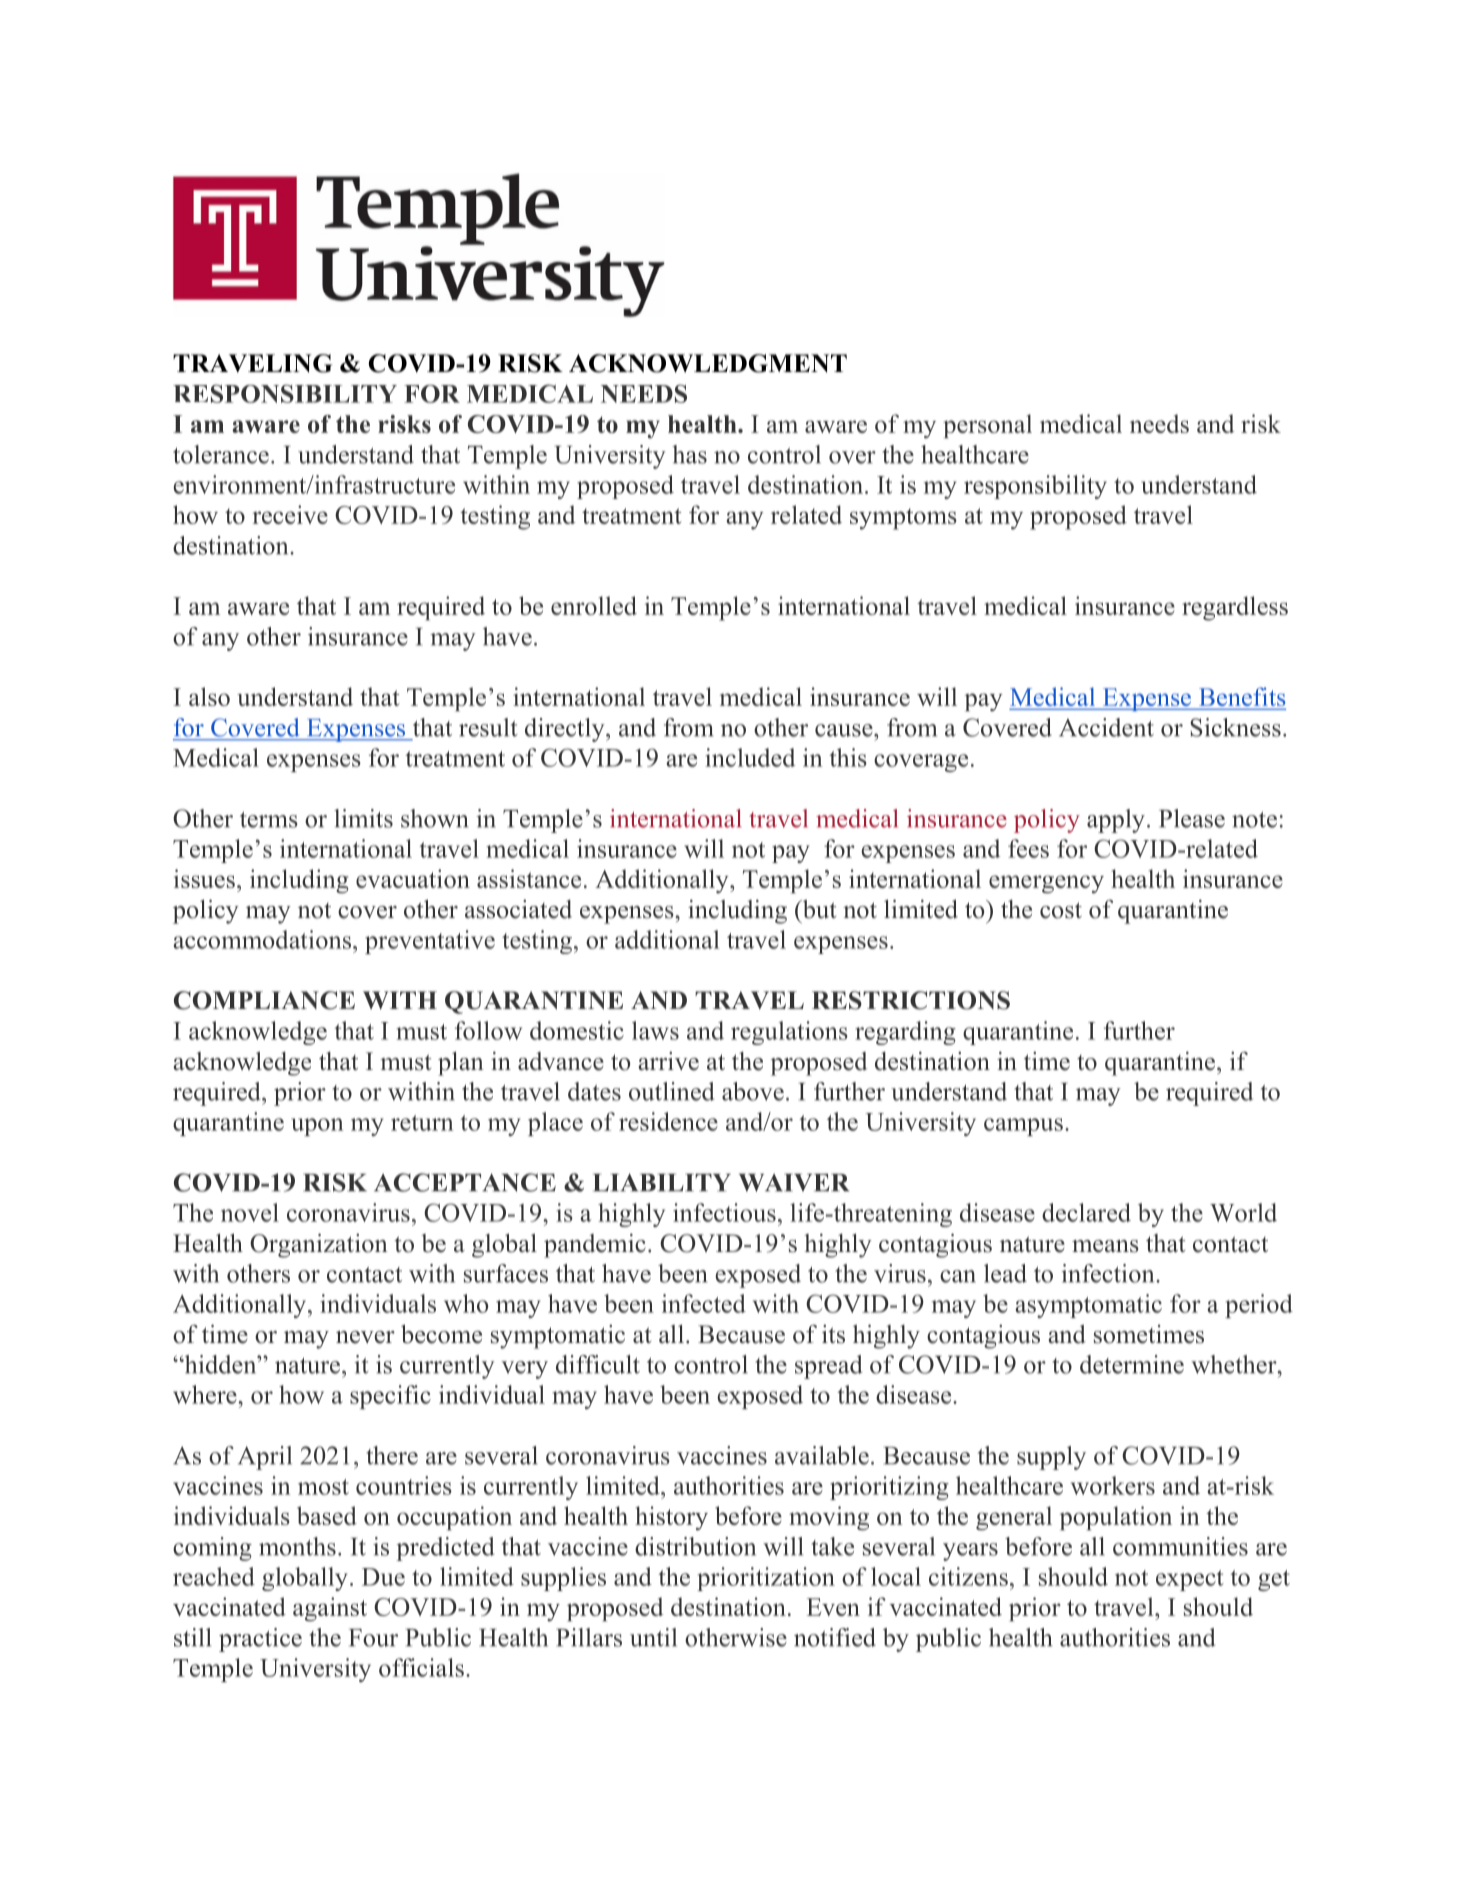 This page has height=1901, width=1469. Describe the element at coordinates (365, 1337) in the page. I see `never` at that location.
